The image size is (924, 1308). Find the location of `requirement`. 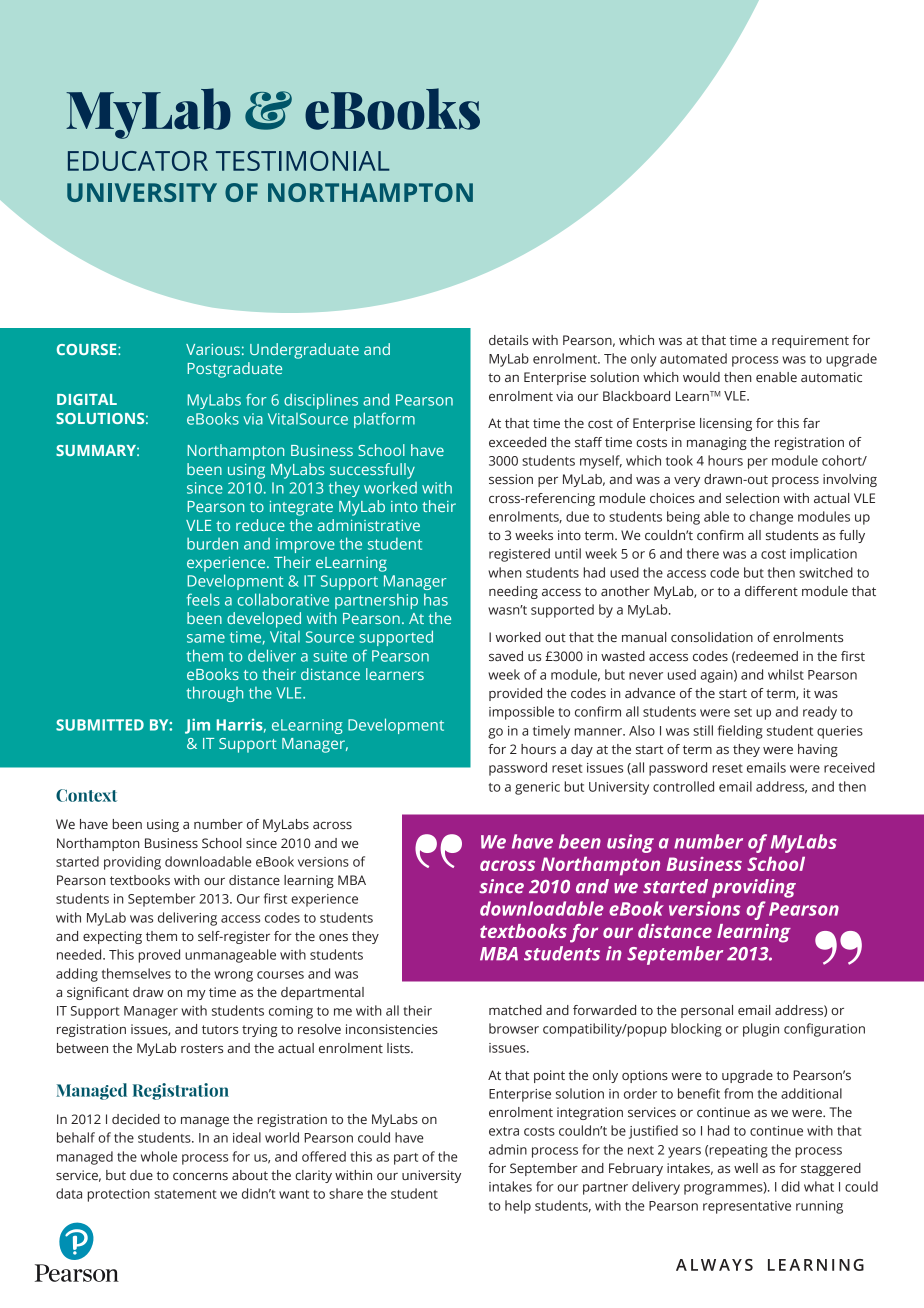

requirement is located at coordinates (810, 341).
